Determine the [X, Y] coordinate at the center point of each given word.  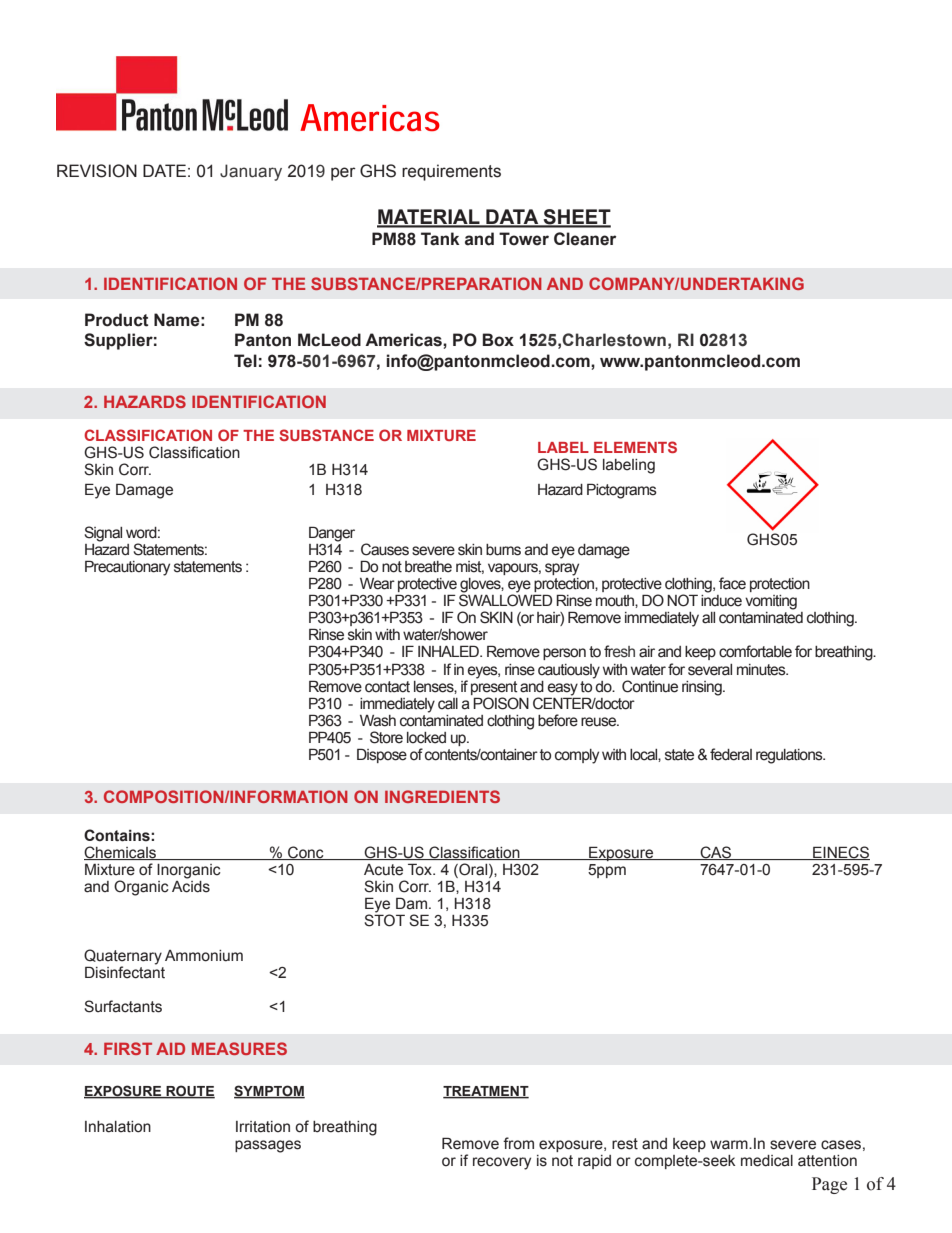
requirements [451, 172]
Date [164, 170]
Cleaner [585, 239]
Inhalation [118, 1127]
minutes [762, 670]
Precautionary [127, 568]
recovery [502, 1163]
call [448, 704]
